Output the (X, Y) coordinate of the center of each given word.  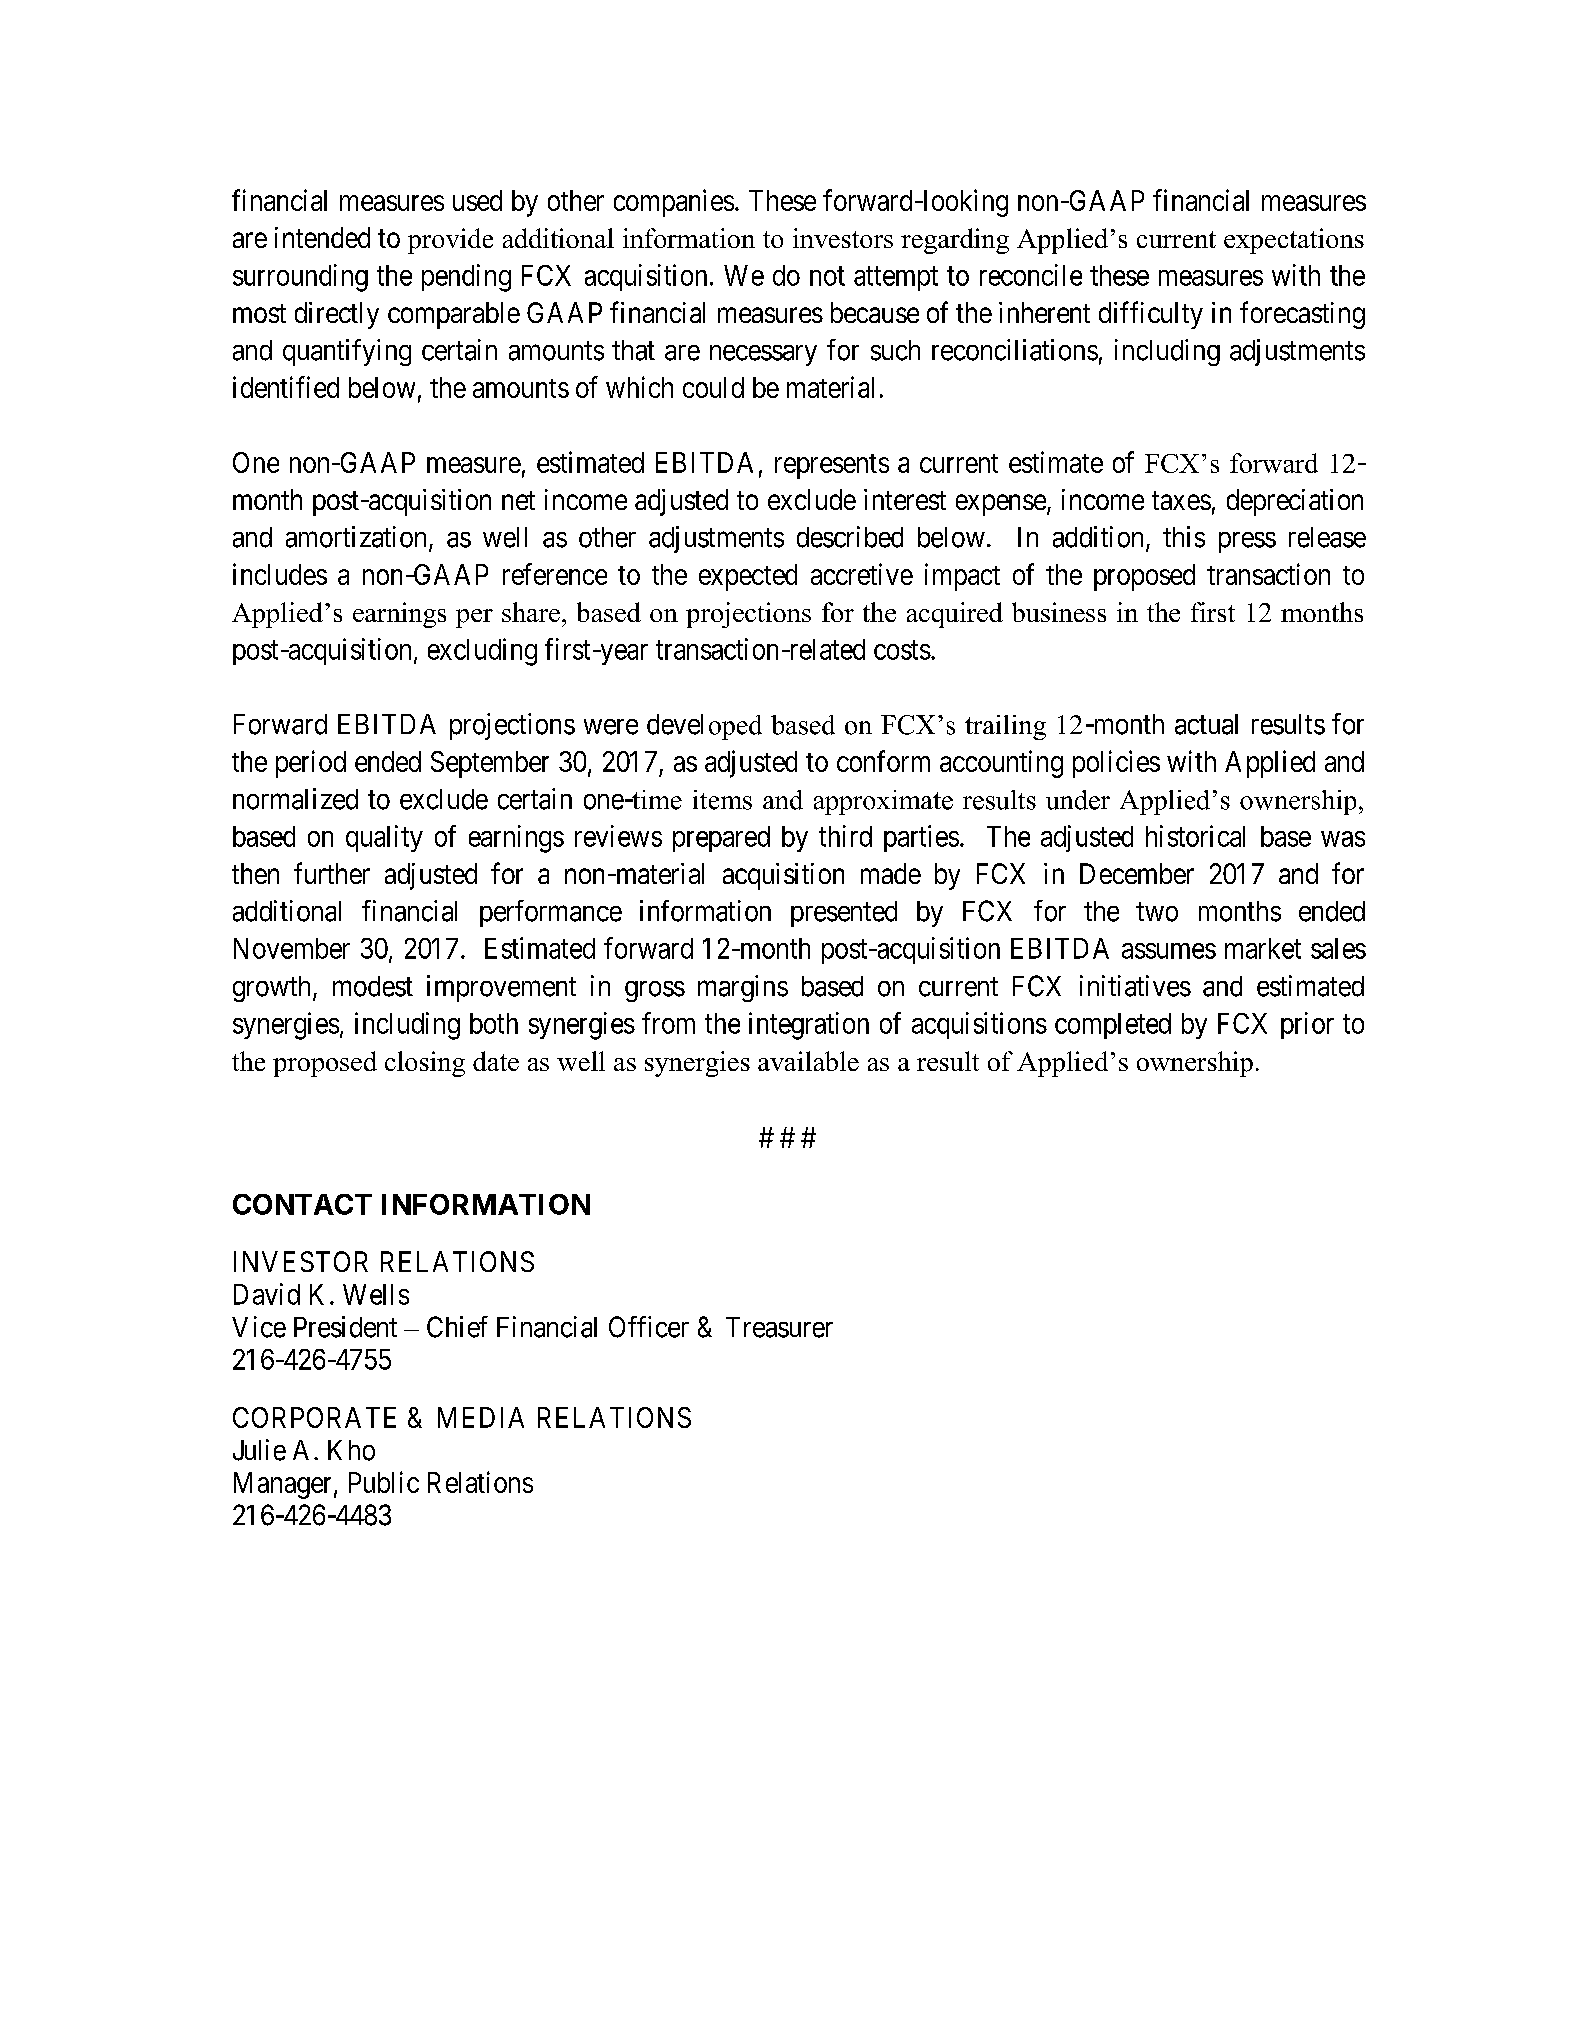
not (827, 276)
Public (384, 1482)
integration (809, 1026)
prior (1307, 1025)
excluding (482, 652)
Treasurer (779, 1327)
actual (1206, 724)
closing (425, 1064)
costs (902, 650)
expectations (1294, 241)
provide (450, 241)
